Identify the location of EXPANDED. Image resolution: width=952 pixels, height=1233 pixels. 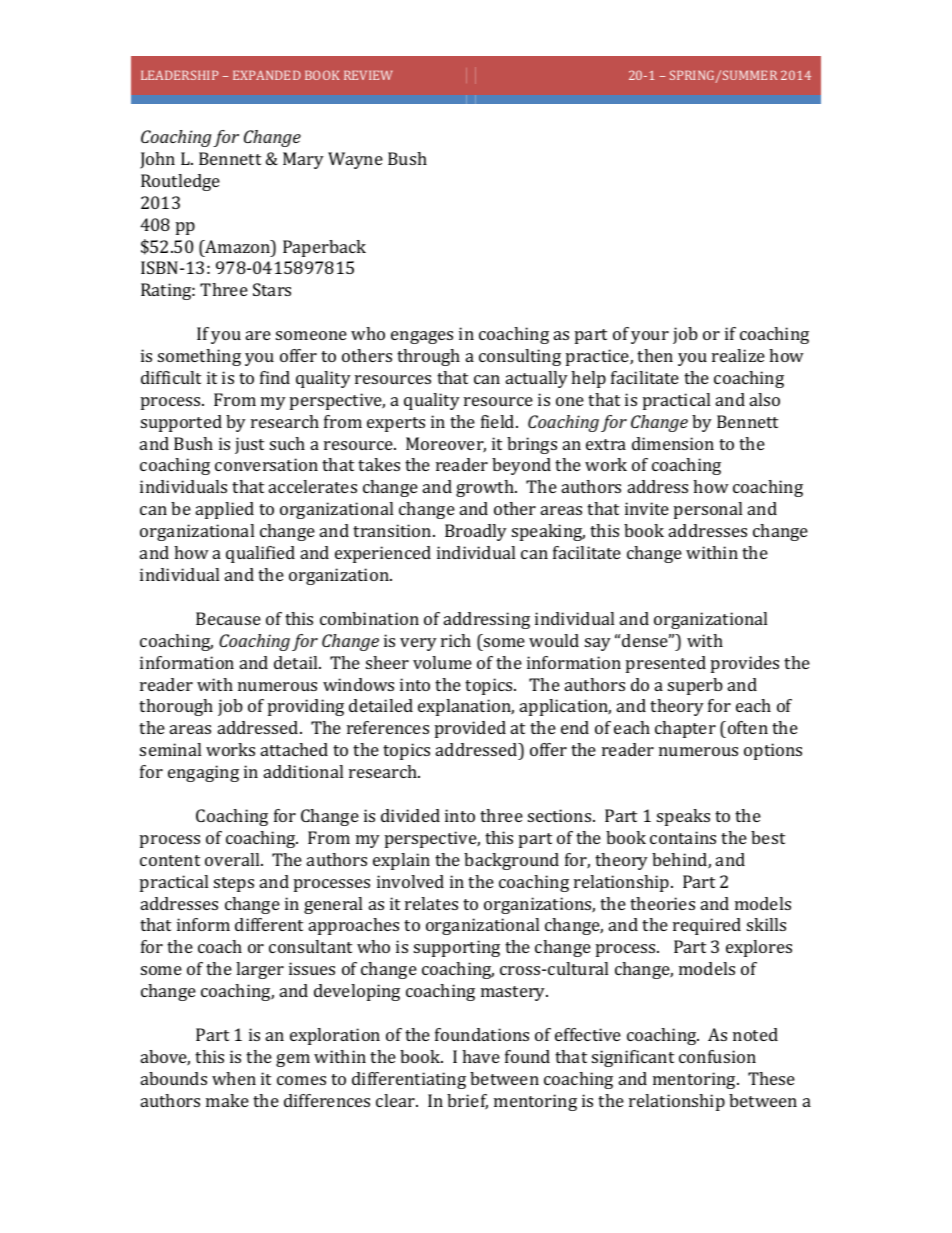
(267, 75).
